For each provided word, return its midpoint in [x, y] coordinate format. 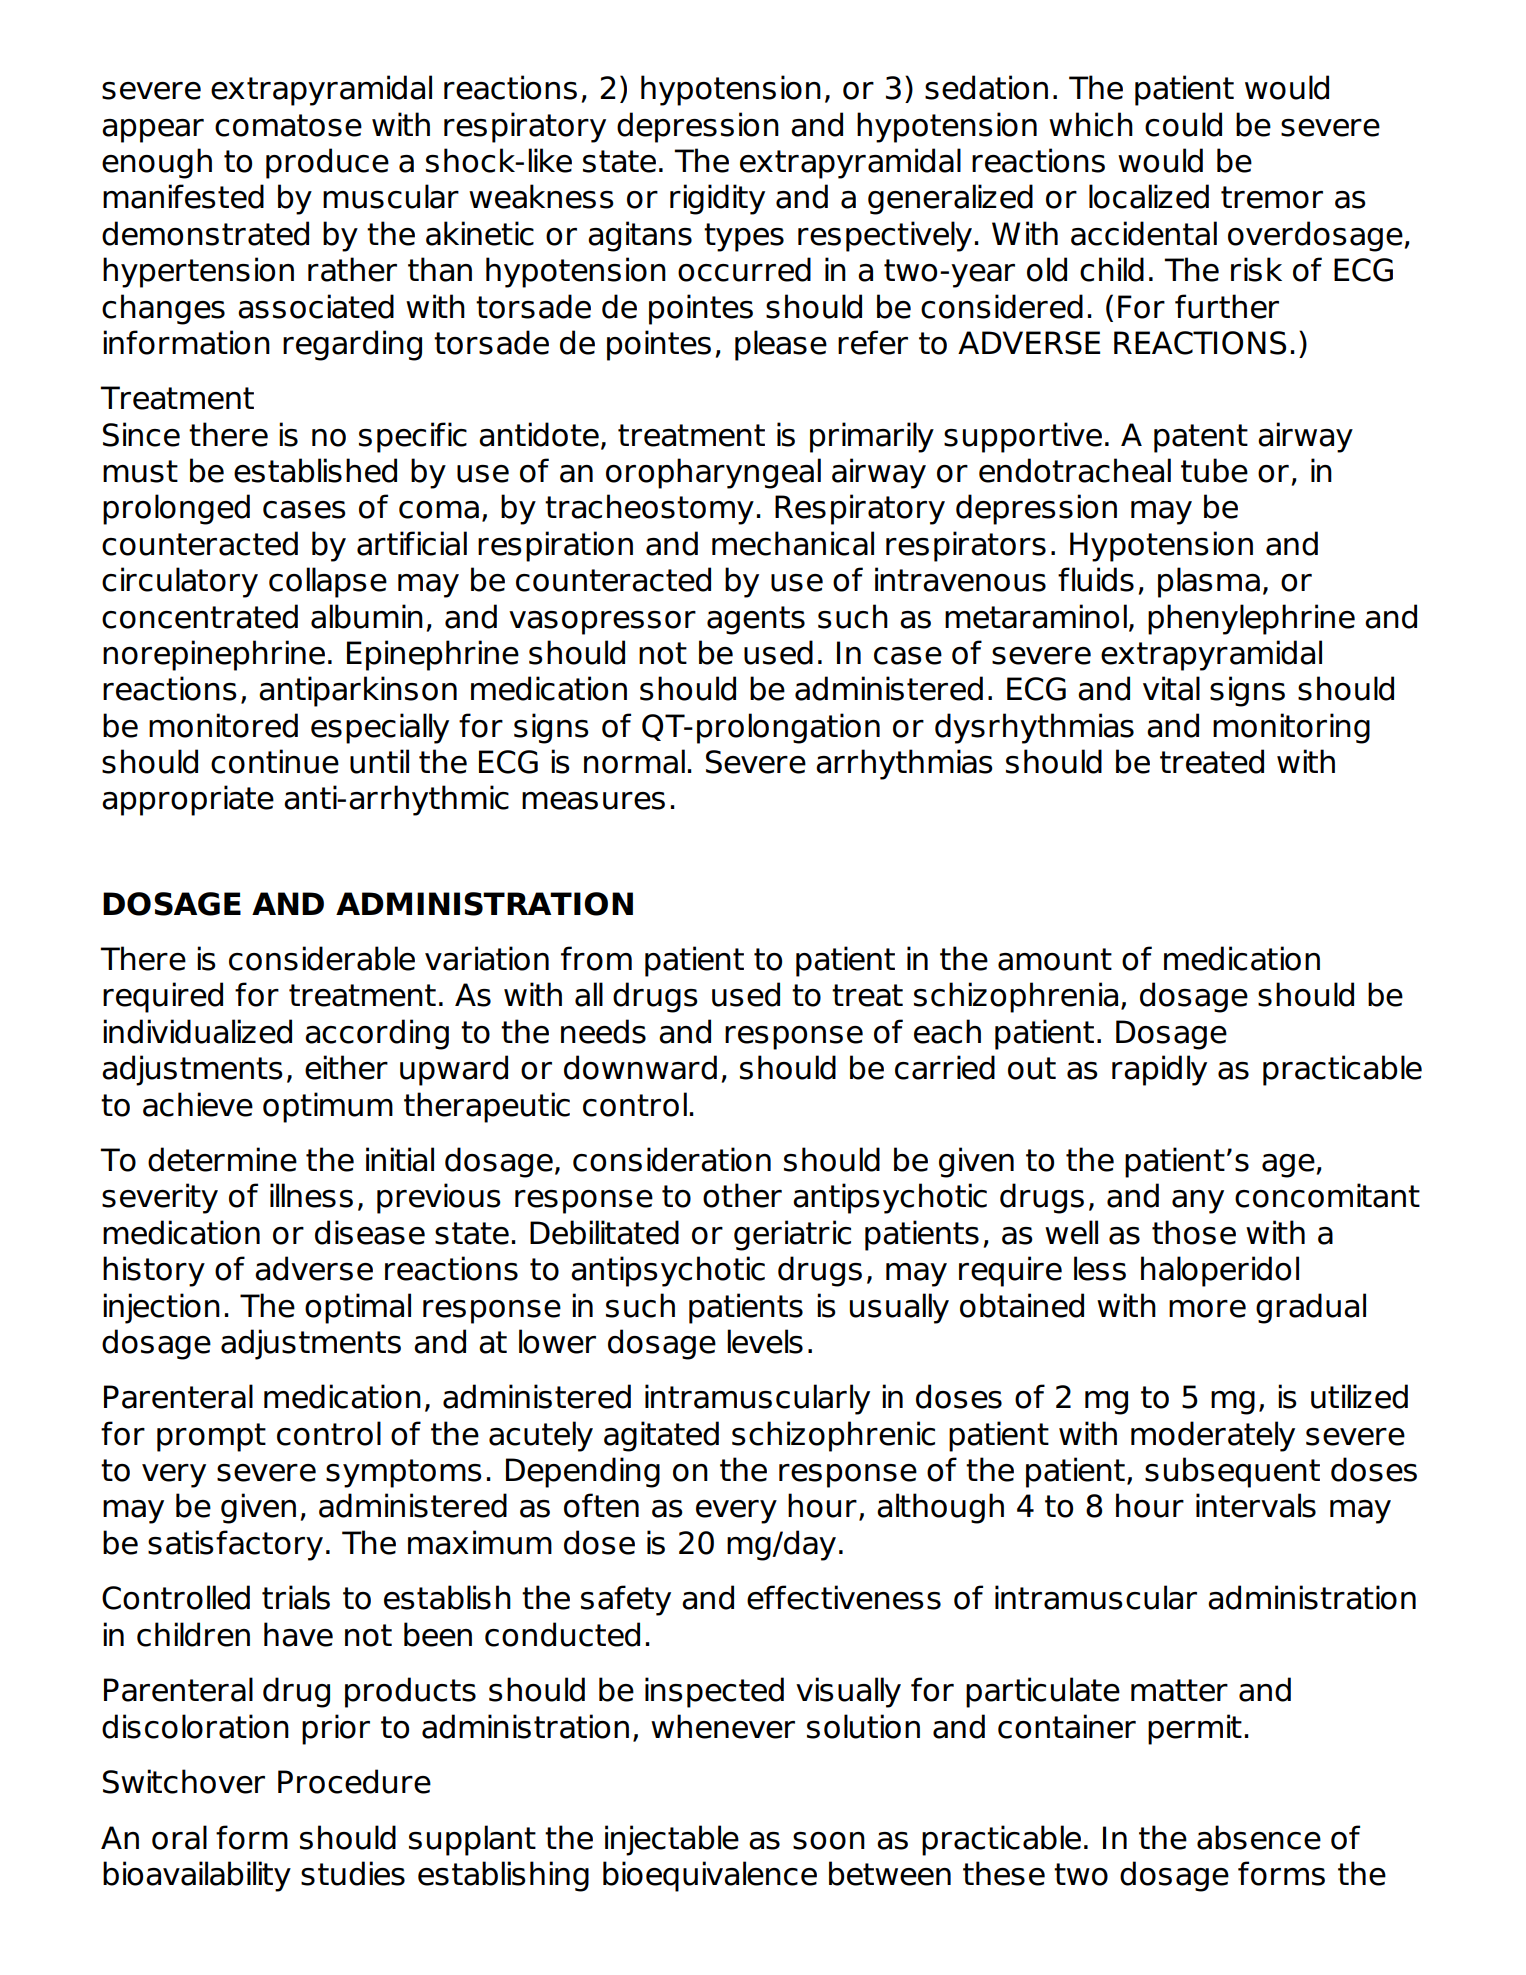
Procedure [354, 1781]
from [596, 958]
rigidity [717, 199]
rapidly [1159, 1070]
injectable [672, 1840]
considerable [322, 958]
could [1183, 124]
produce [327, 163]
